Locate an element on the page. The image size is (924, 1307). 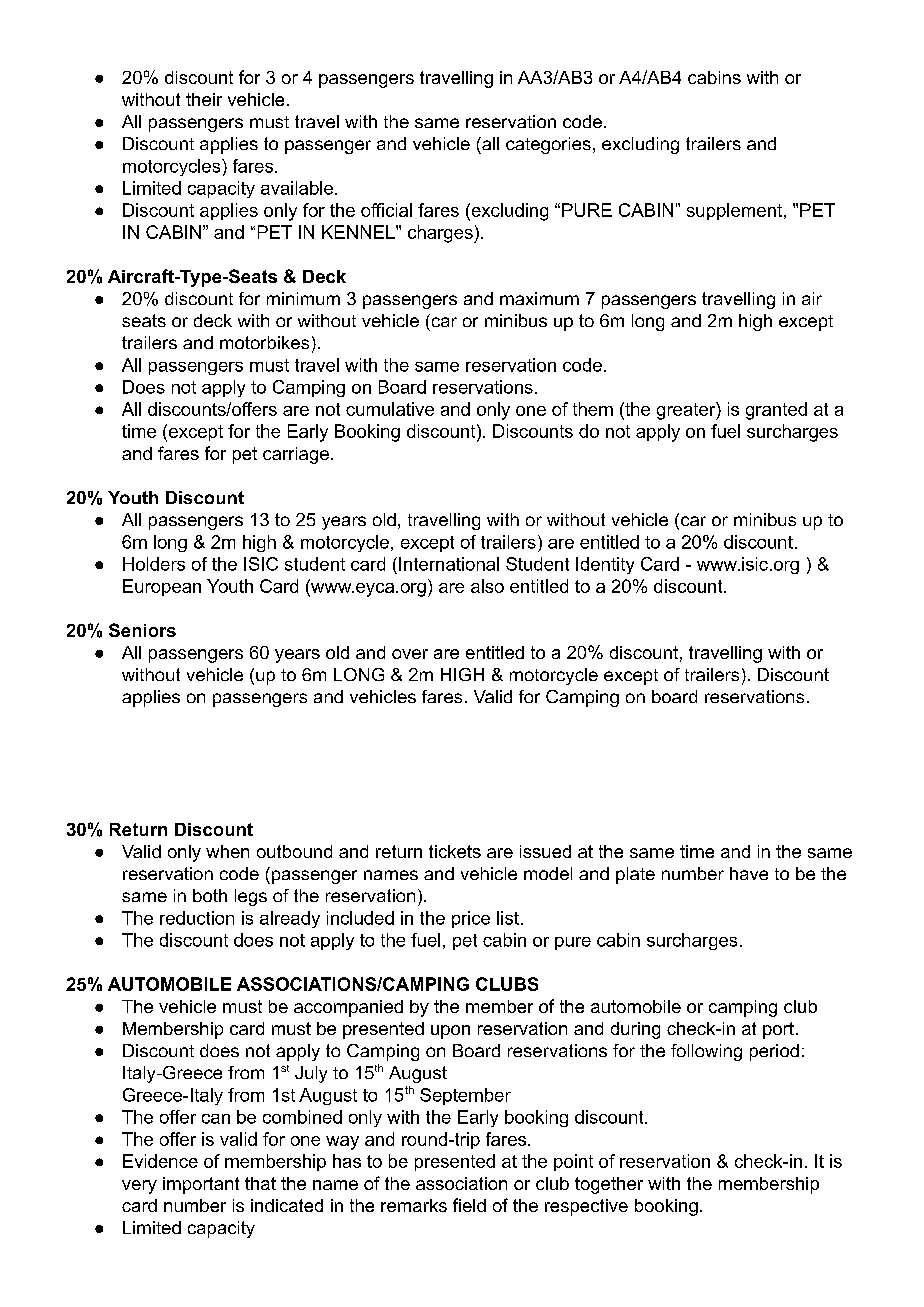
over is located at coordinates (410, 654).
